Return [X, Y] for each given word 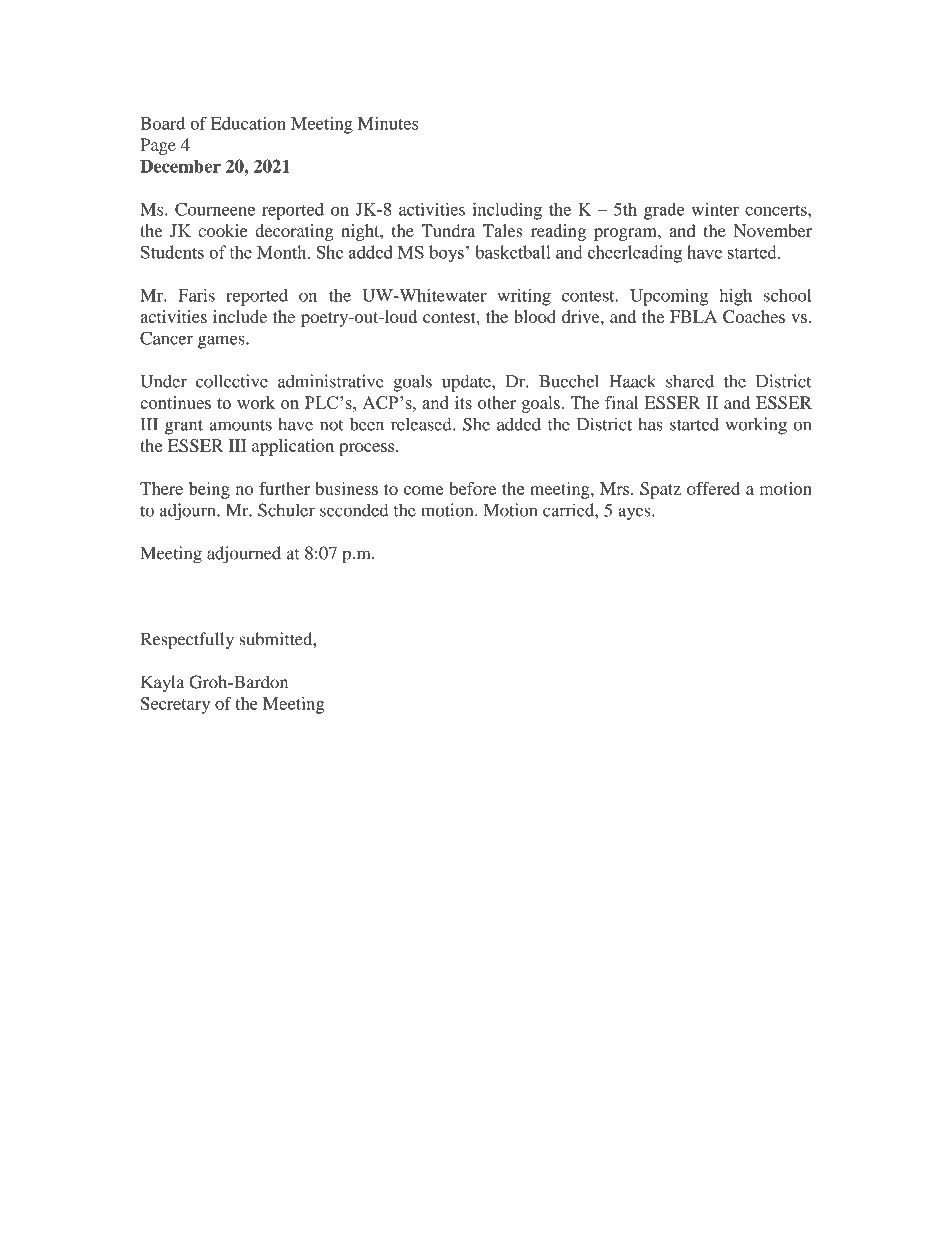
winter [715, 209]
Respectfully [187, 641]
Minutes [388, 123]
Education [248, 123]
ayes [635, 514]
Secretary [175, 705]
